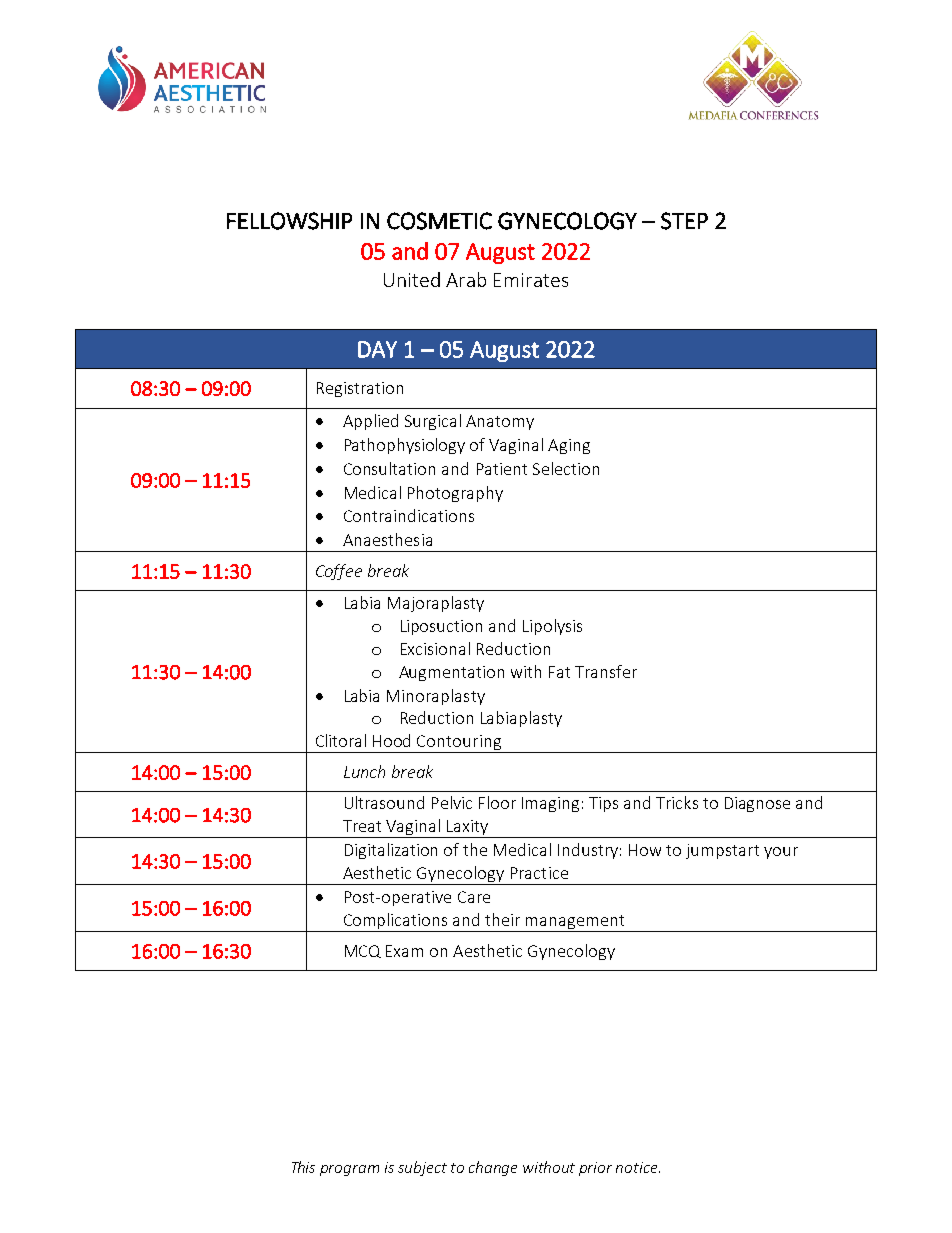 The image size is (952, 1233). What do you see at coordinates (638, 1167) in the document?
I see `notice` at bounding box center [638, 1167].
